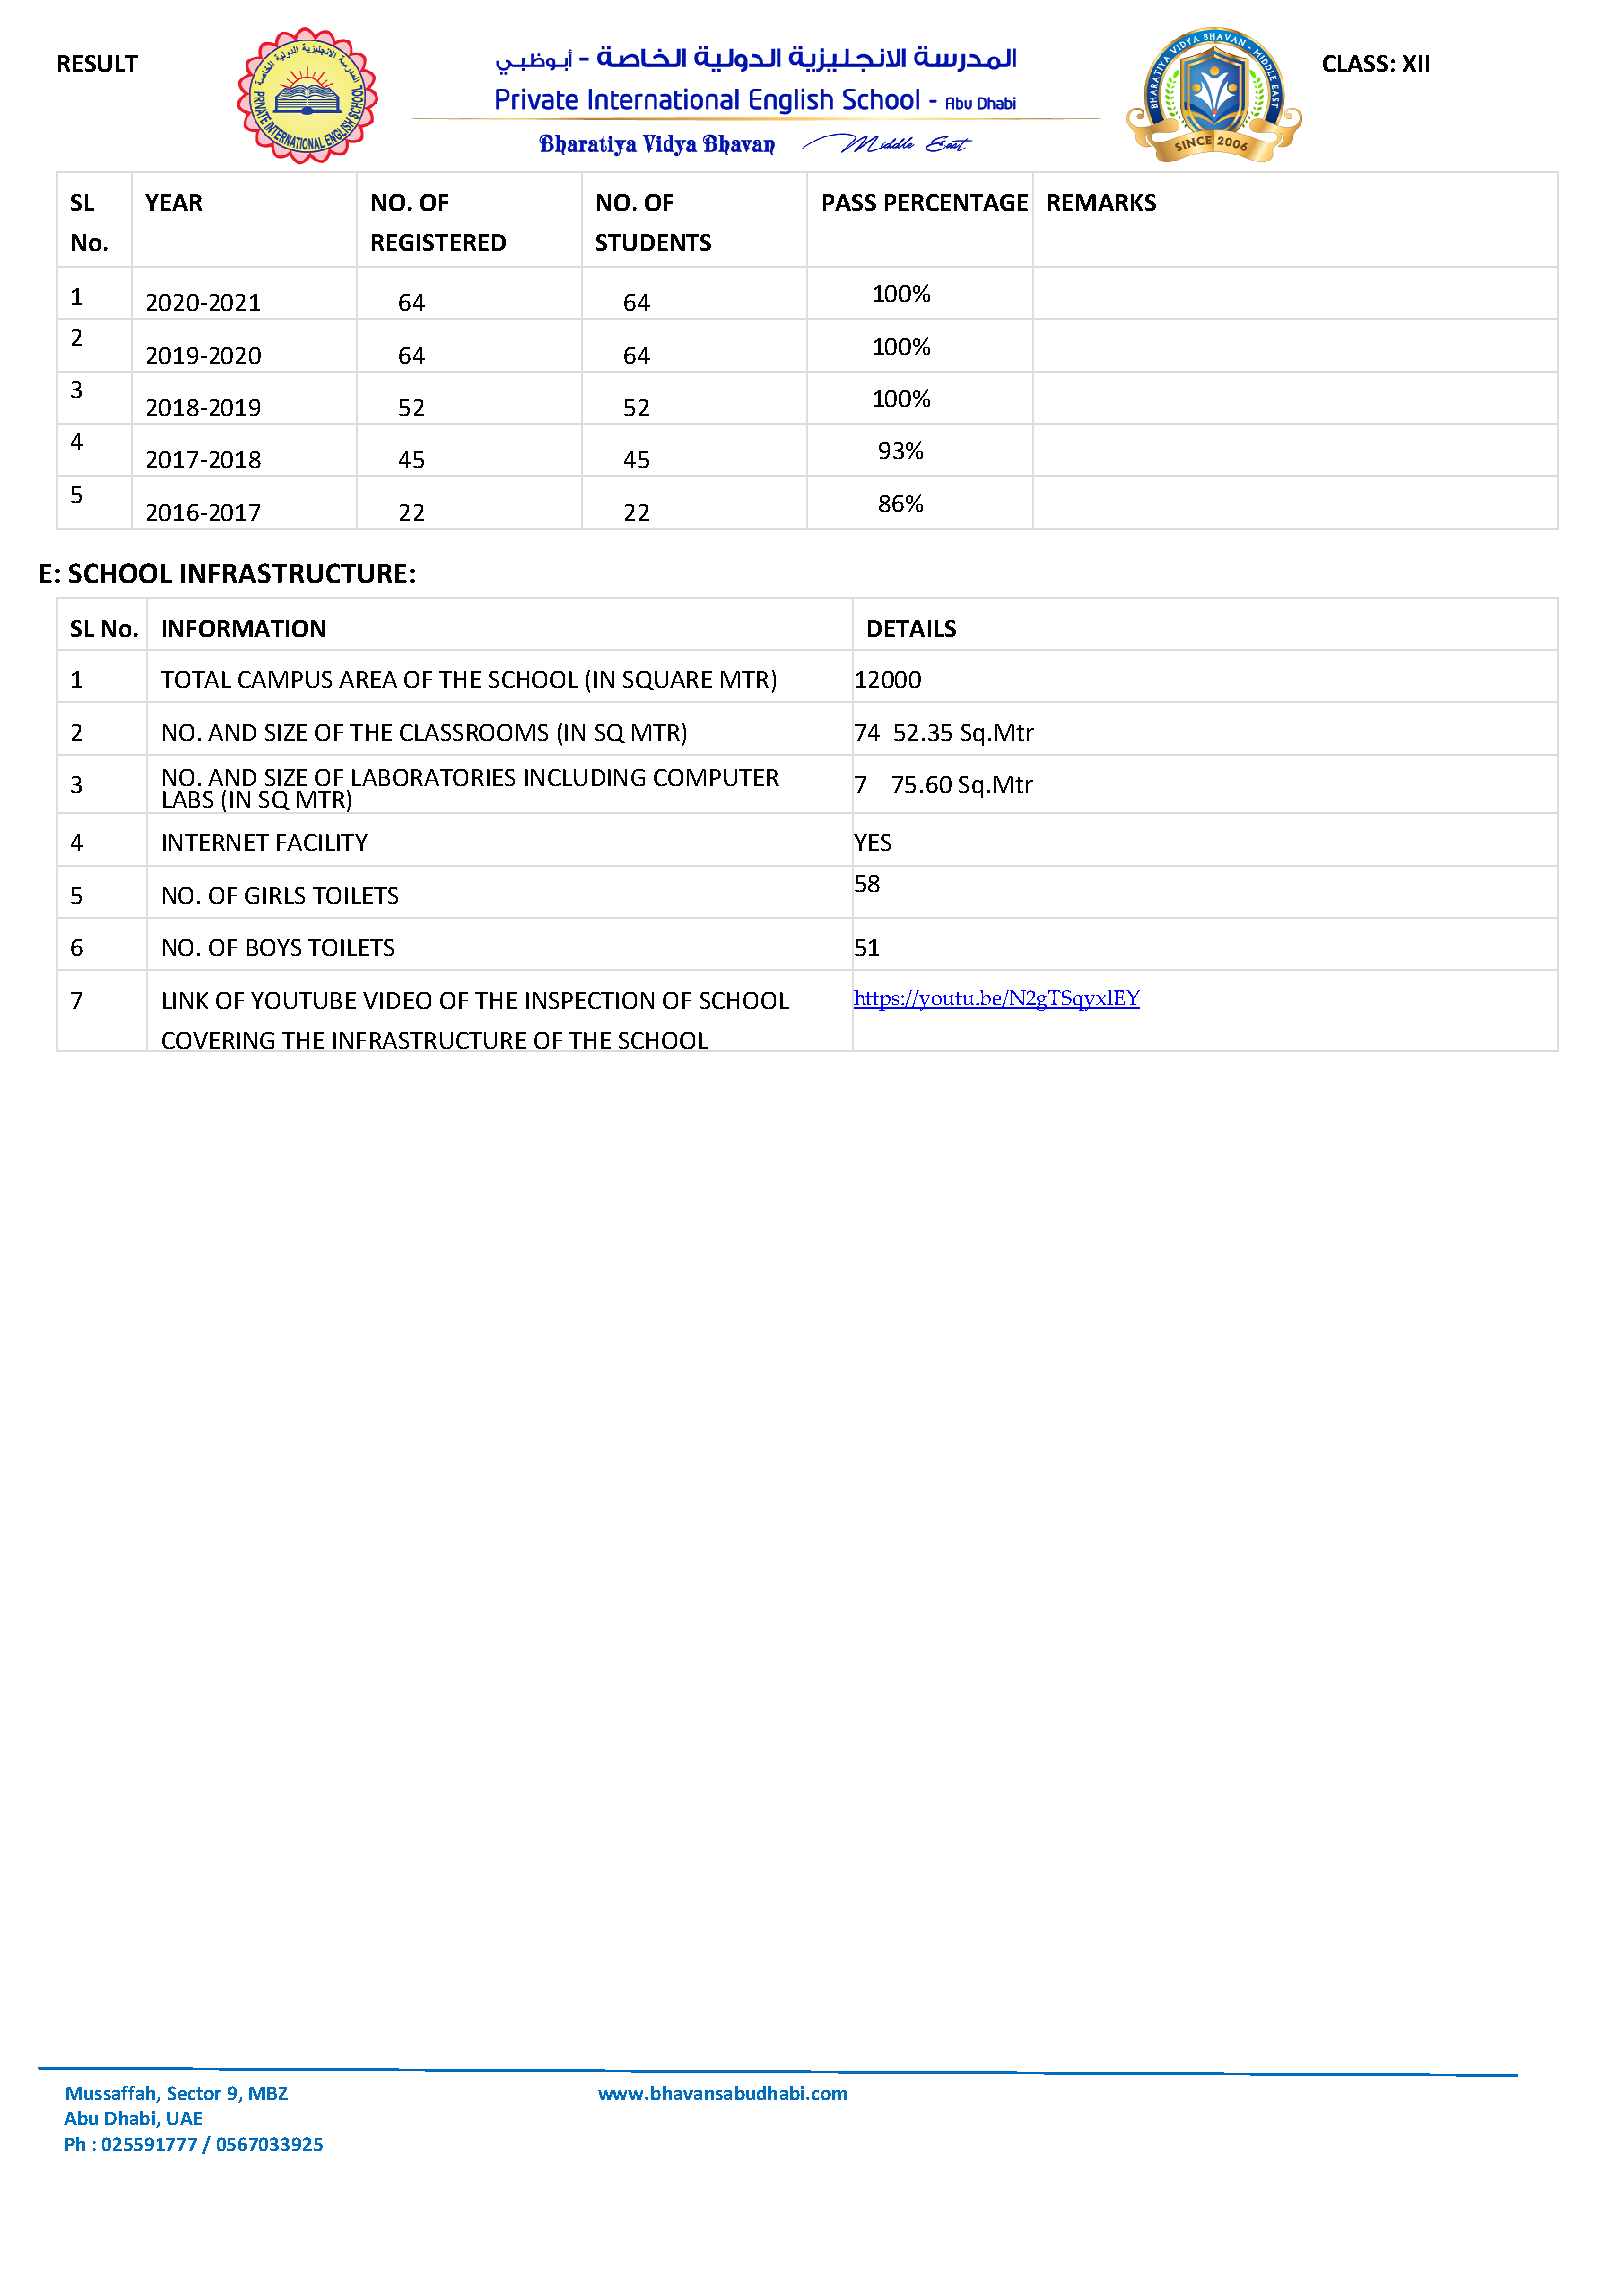 This page has height=2278, width=1611. I want to click on BOYS, so click(274, 947).
